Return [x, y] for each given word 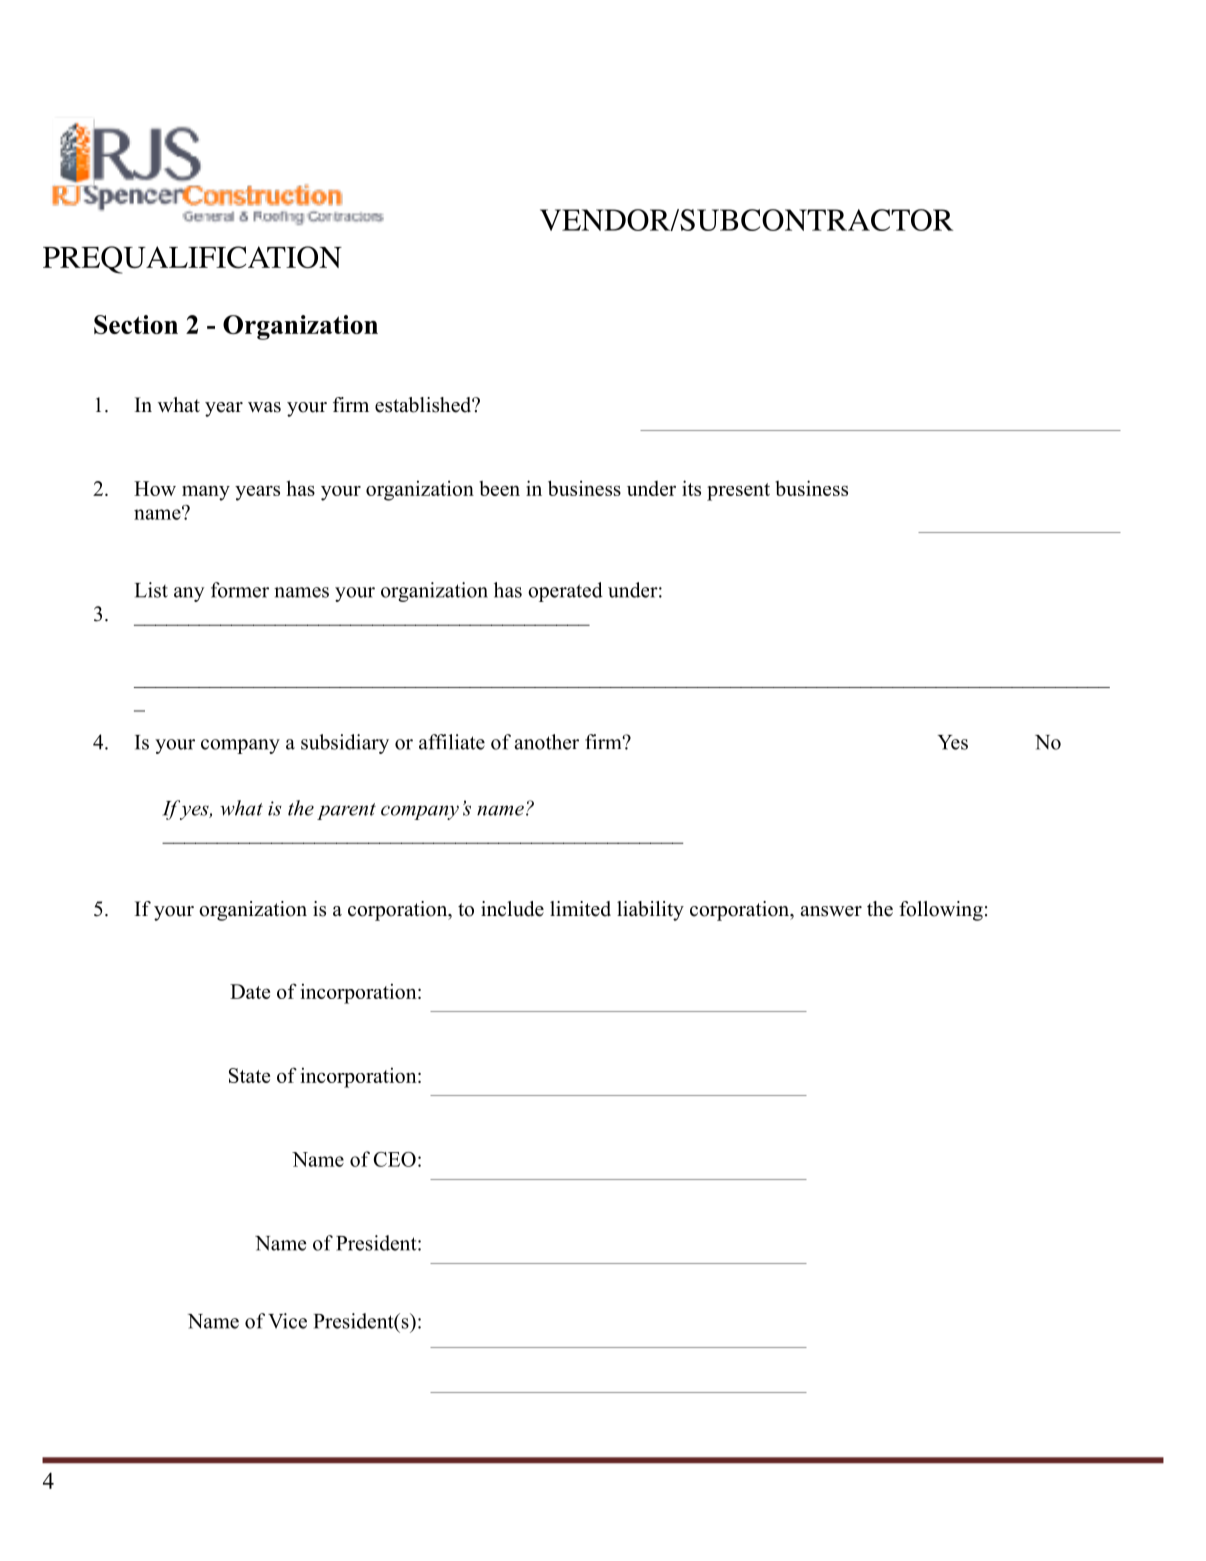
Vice [287, 1321]
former [240, 590]
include [512, 909]
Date [250, 991]
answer [831, 911]
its [691, 488]
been [499, 488]
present [738, 492]
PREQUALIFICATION [192, 260]
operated [565, 592]
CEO [394, 1159]
